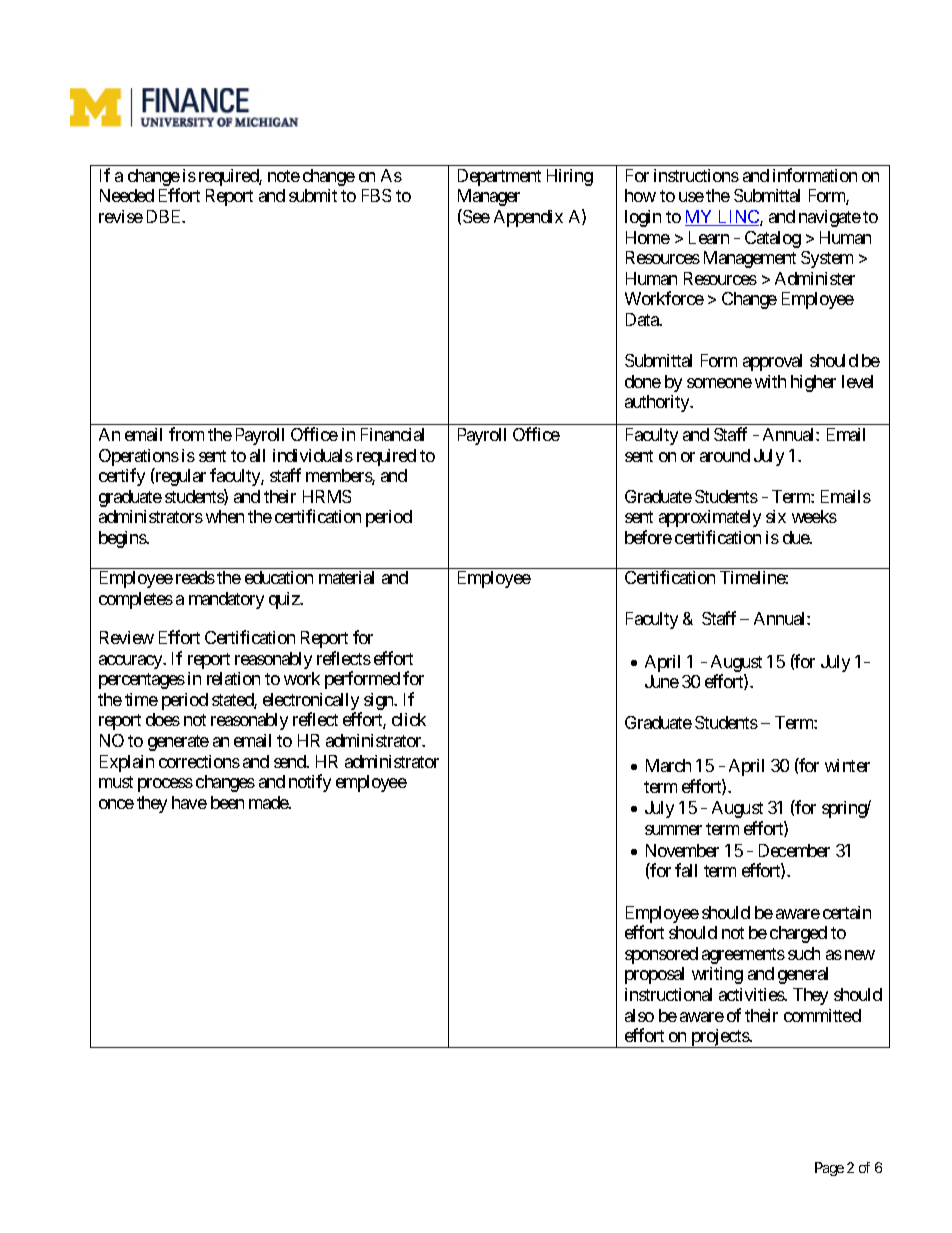 Image resolution: width=952 pixels, height=1233 pixels. I want to click on Needed, so click(127, 195).
